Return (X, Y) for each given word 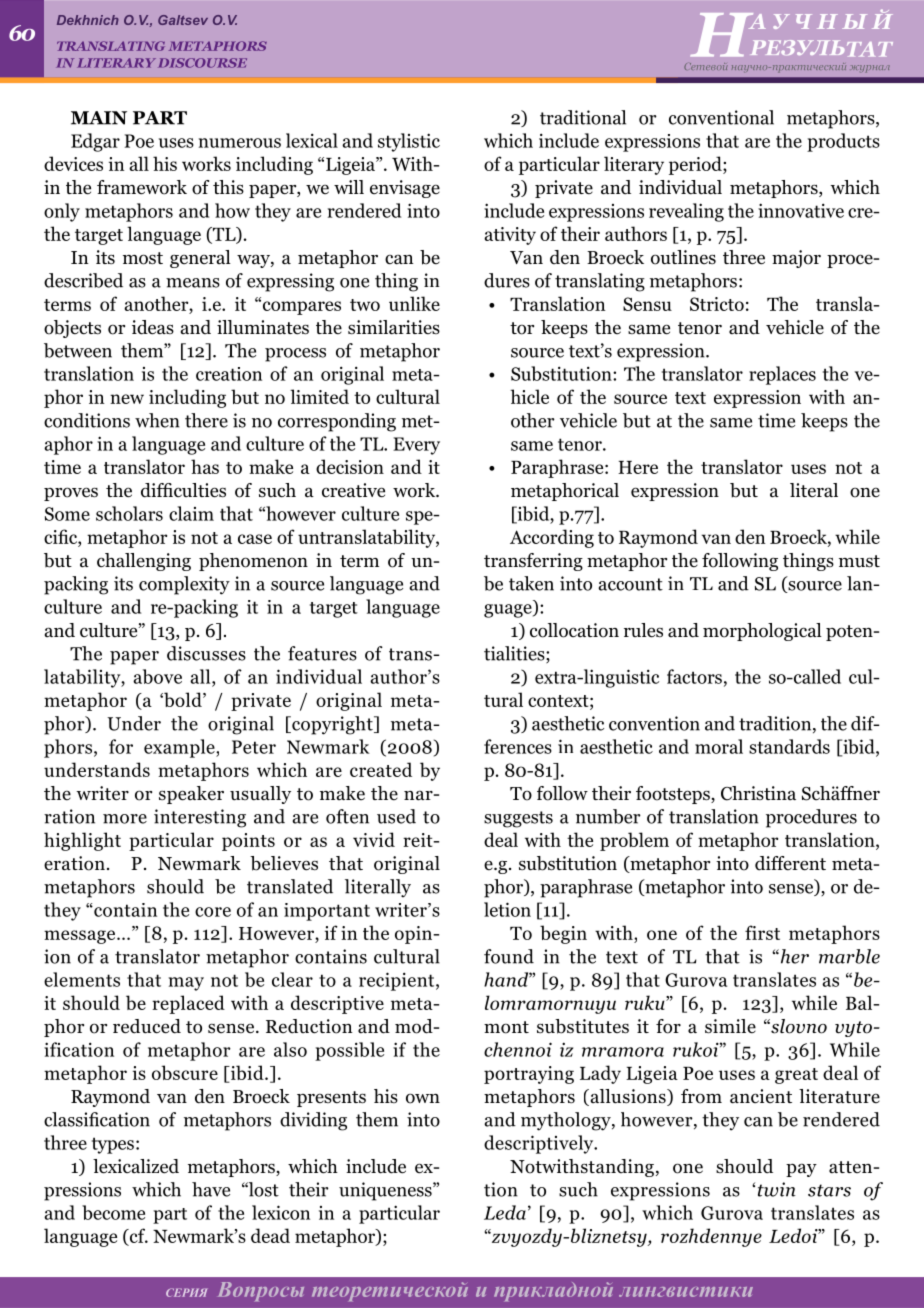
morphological (762, 632)
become (113, 1212)
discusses (206, 653)
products (843, 142)
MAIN (99, 118)
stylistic (409, 142)
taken (531, 583)
